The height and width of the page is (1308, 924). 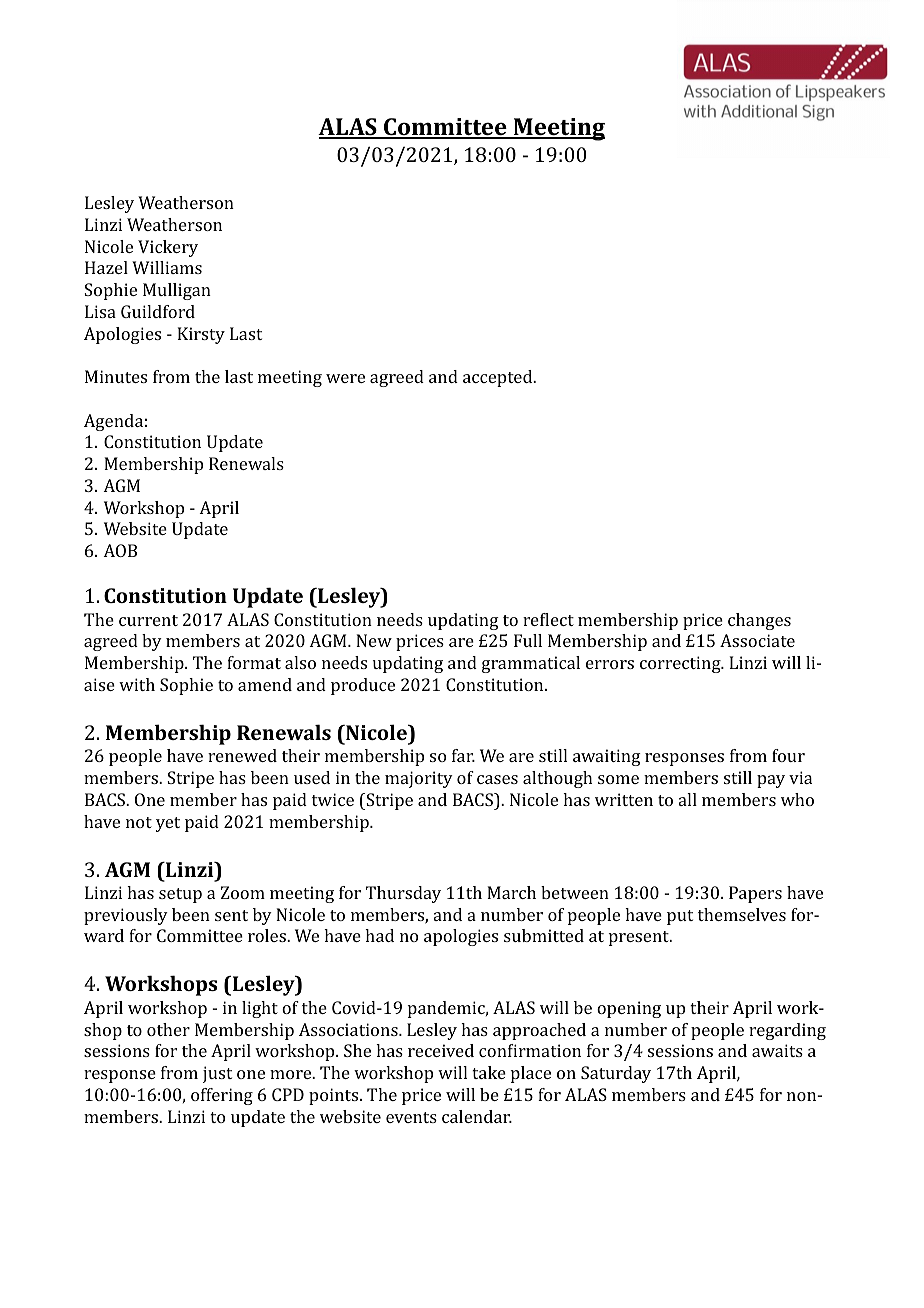 What do you see at coordinates (345, 378) in the page?
I see `were` at bounding box center [345, 378].
